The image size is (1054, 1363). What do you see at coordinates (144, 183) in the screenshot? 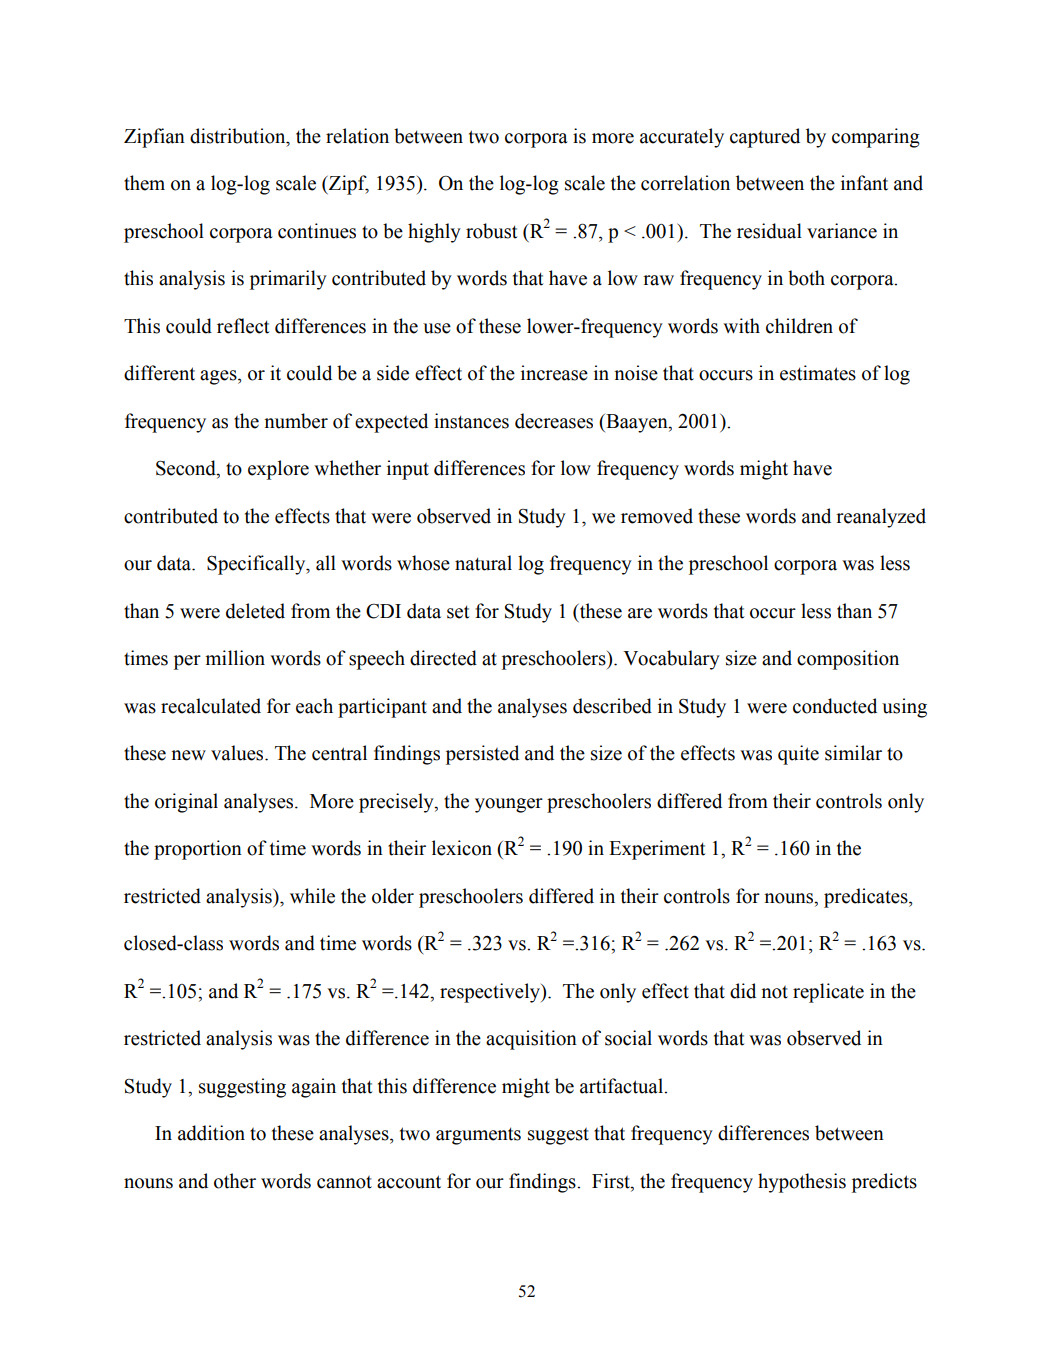
I see `them` at bounding box center [144, 183].
